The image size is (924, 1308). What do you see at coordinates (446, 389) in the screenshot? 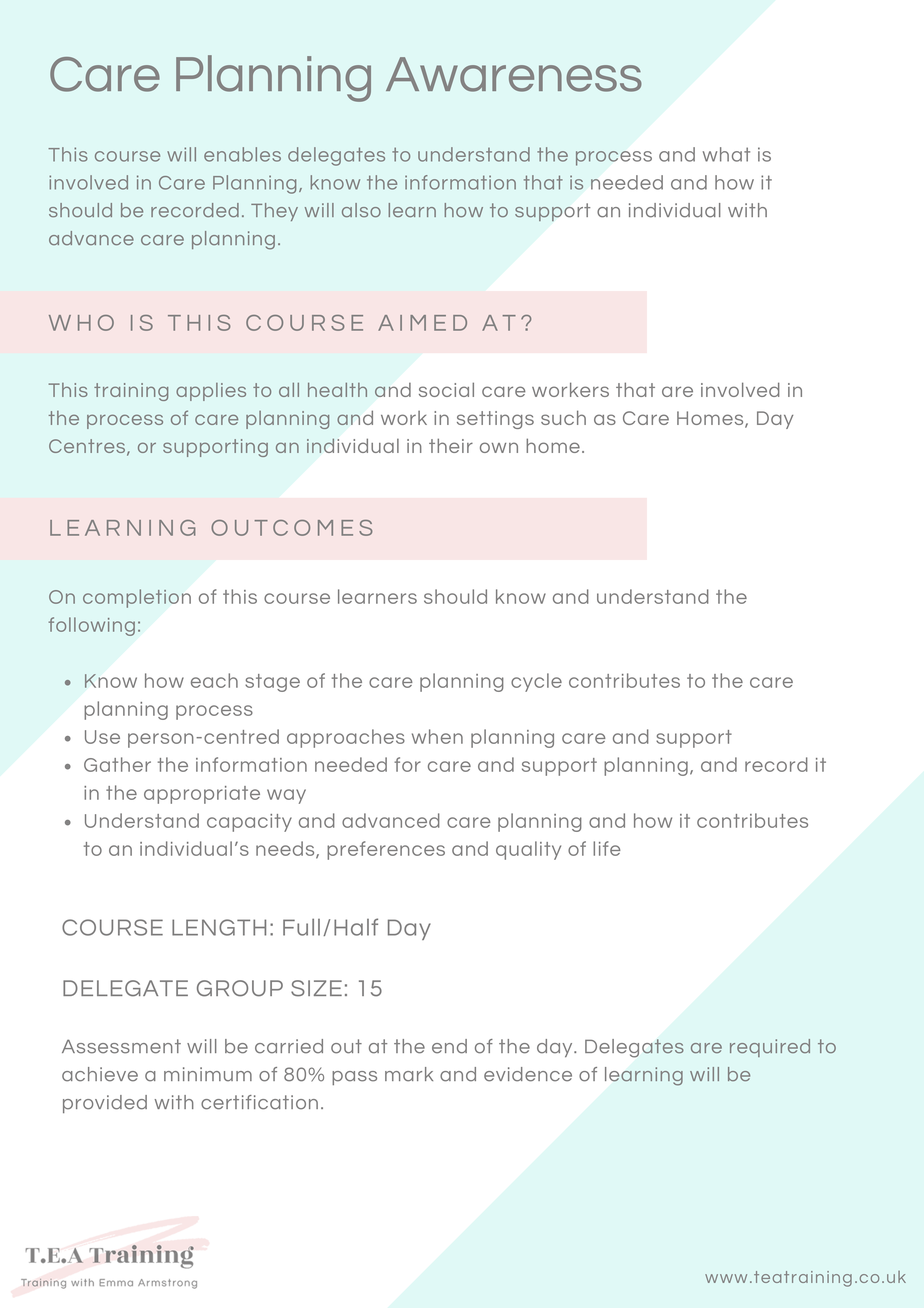
I see `social` at bounding box center [446, 389].
